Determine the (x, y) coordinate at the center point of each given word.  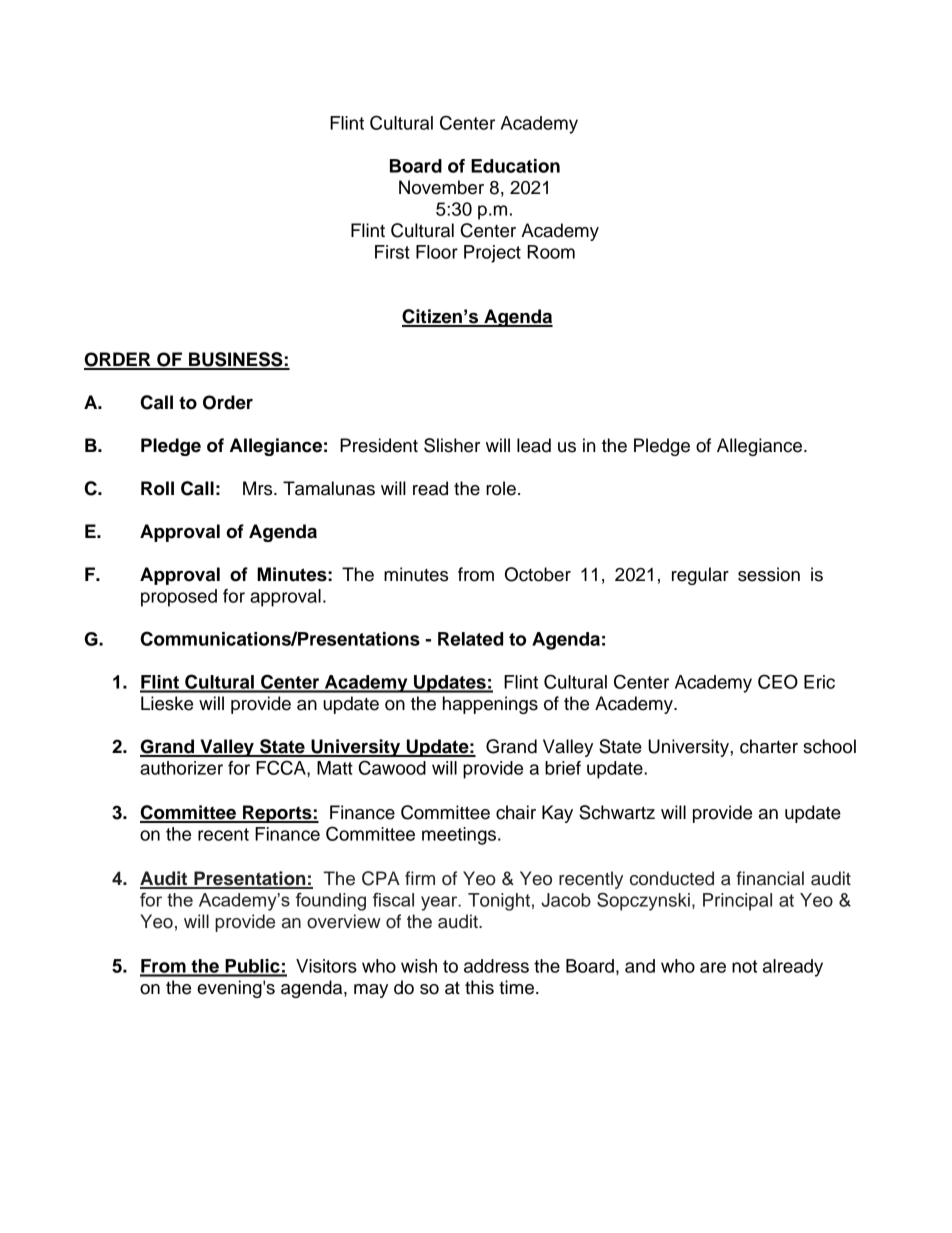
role (501, 488)
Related (470, 639)
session (769, 574)
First (392, 252)
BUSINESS (236, 360)
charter (769, 746)
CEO (778, 681)
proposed (179, 598)
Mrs (259, 488)
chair (516, 812)
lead (534, 445)
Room (551, 252)
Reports (277, 814)
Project (492, 254)
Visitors (326, 966)
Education (515, 166)
